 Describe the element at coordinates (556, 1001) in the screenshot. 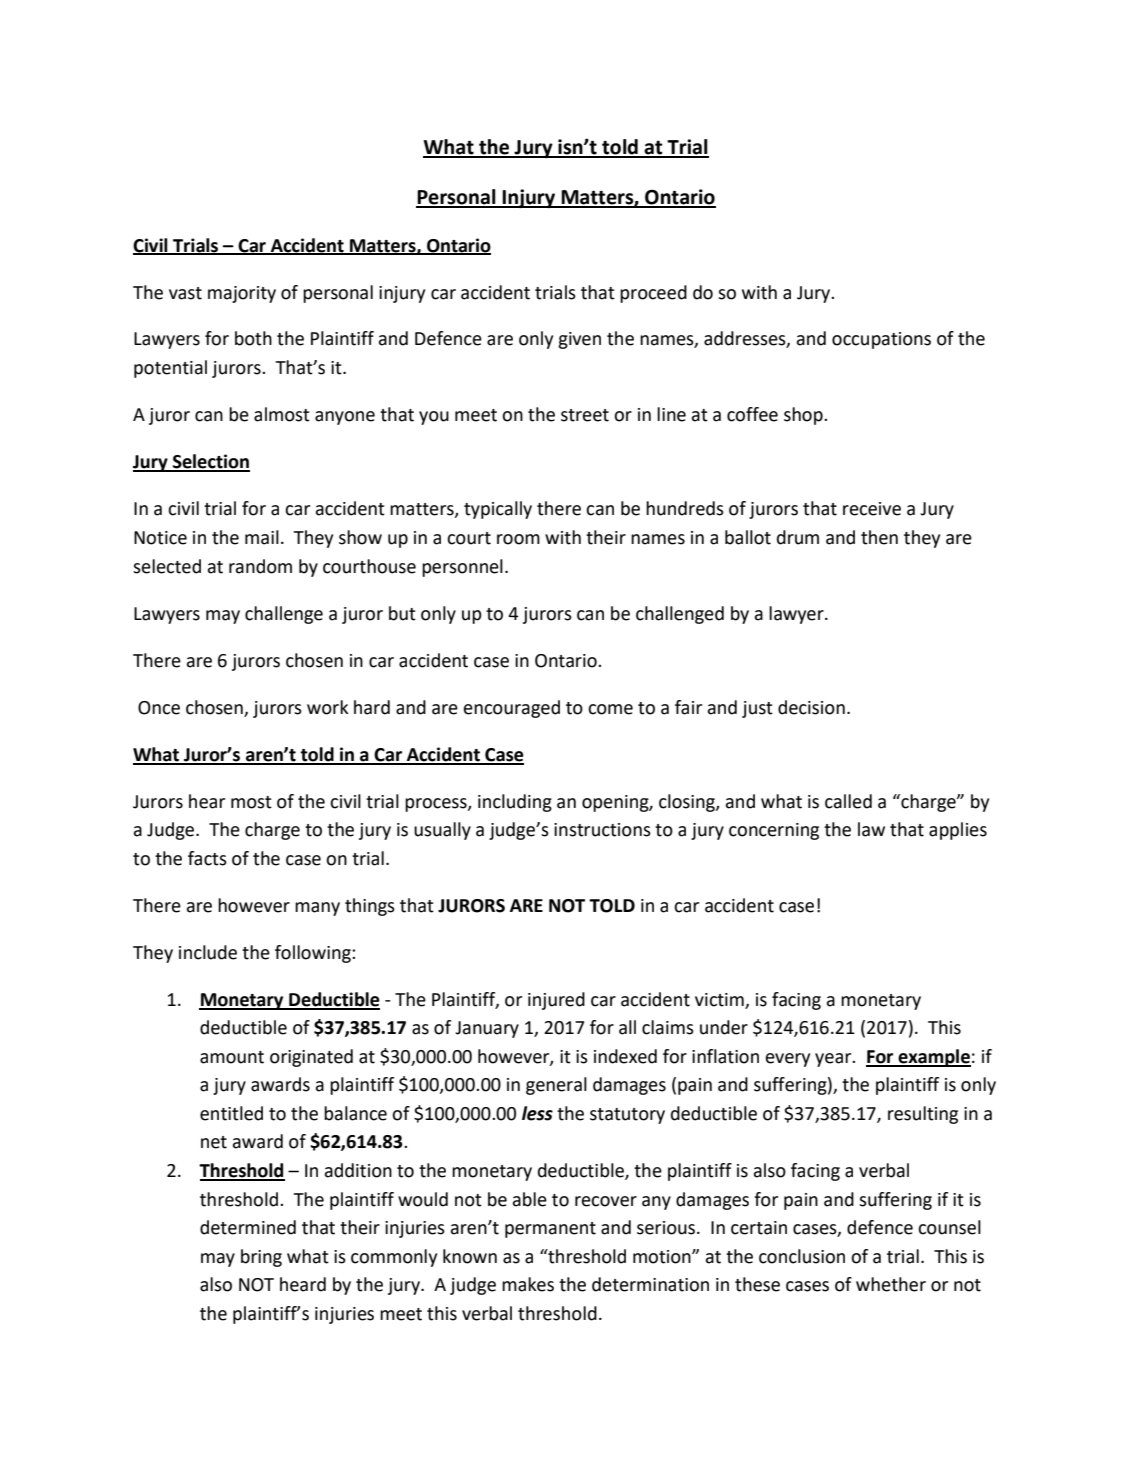

I see `injured` at that location.
